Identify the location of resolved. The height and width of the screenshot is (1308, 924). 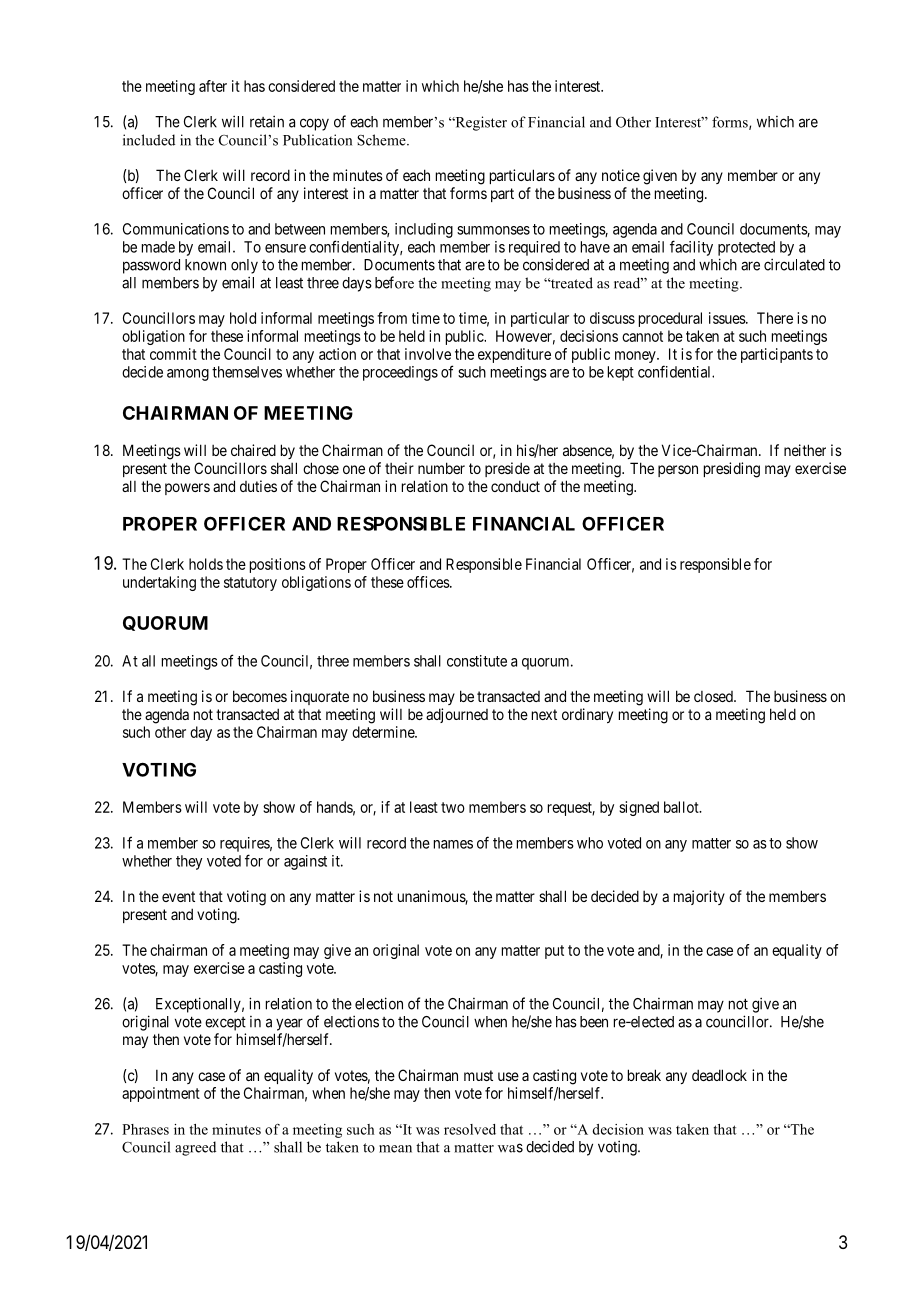
(470, 1129).
